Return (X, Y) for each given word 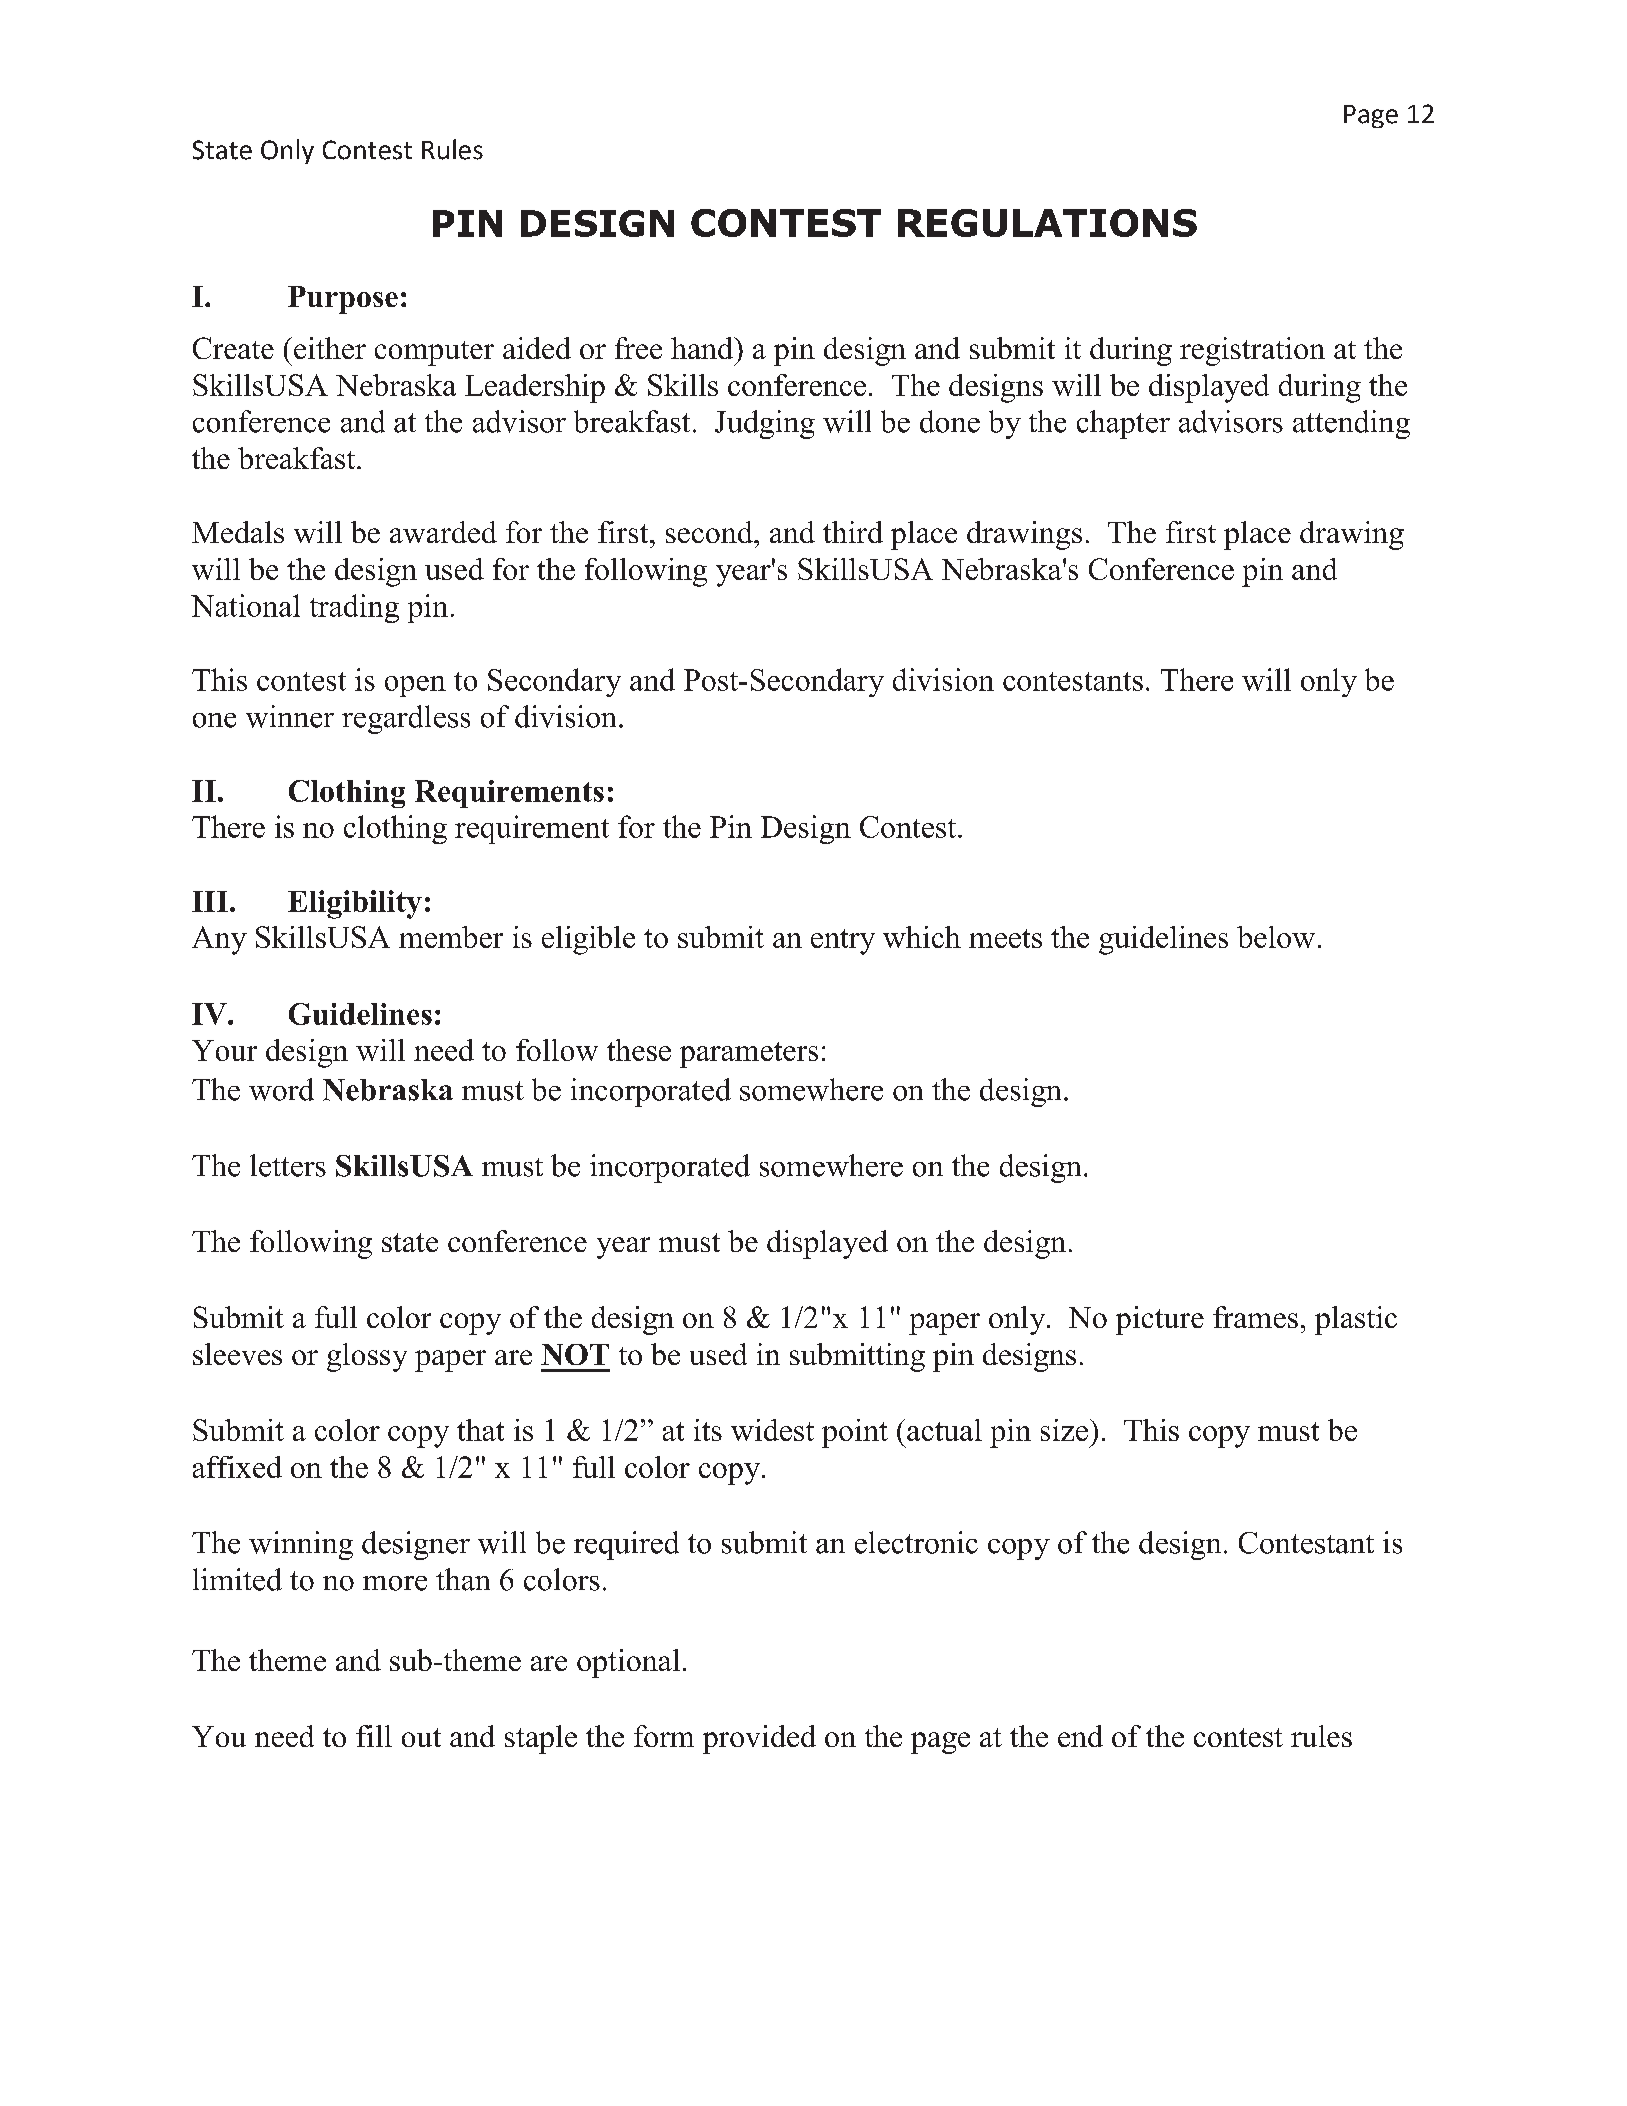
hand (703, 348)
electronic (916, 1542)
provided (759, 1739)
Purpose (343, 300)
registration (1252, 351)
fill (374, 1736)
